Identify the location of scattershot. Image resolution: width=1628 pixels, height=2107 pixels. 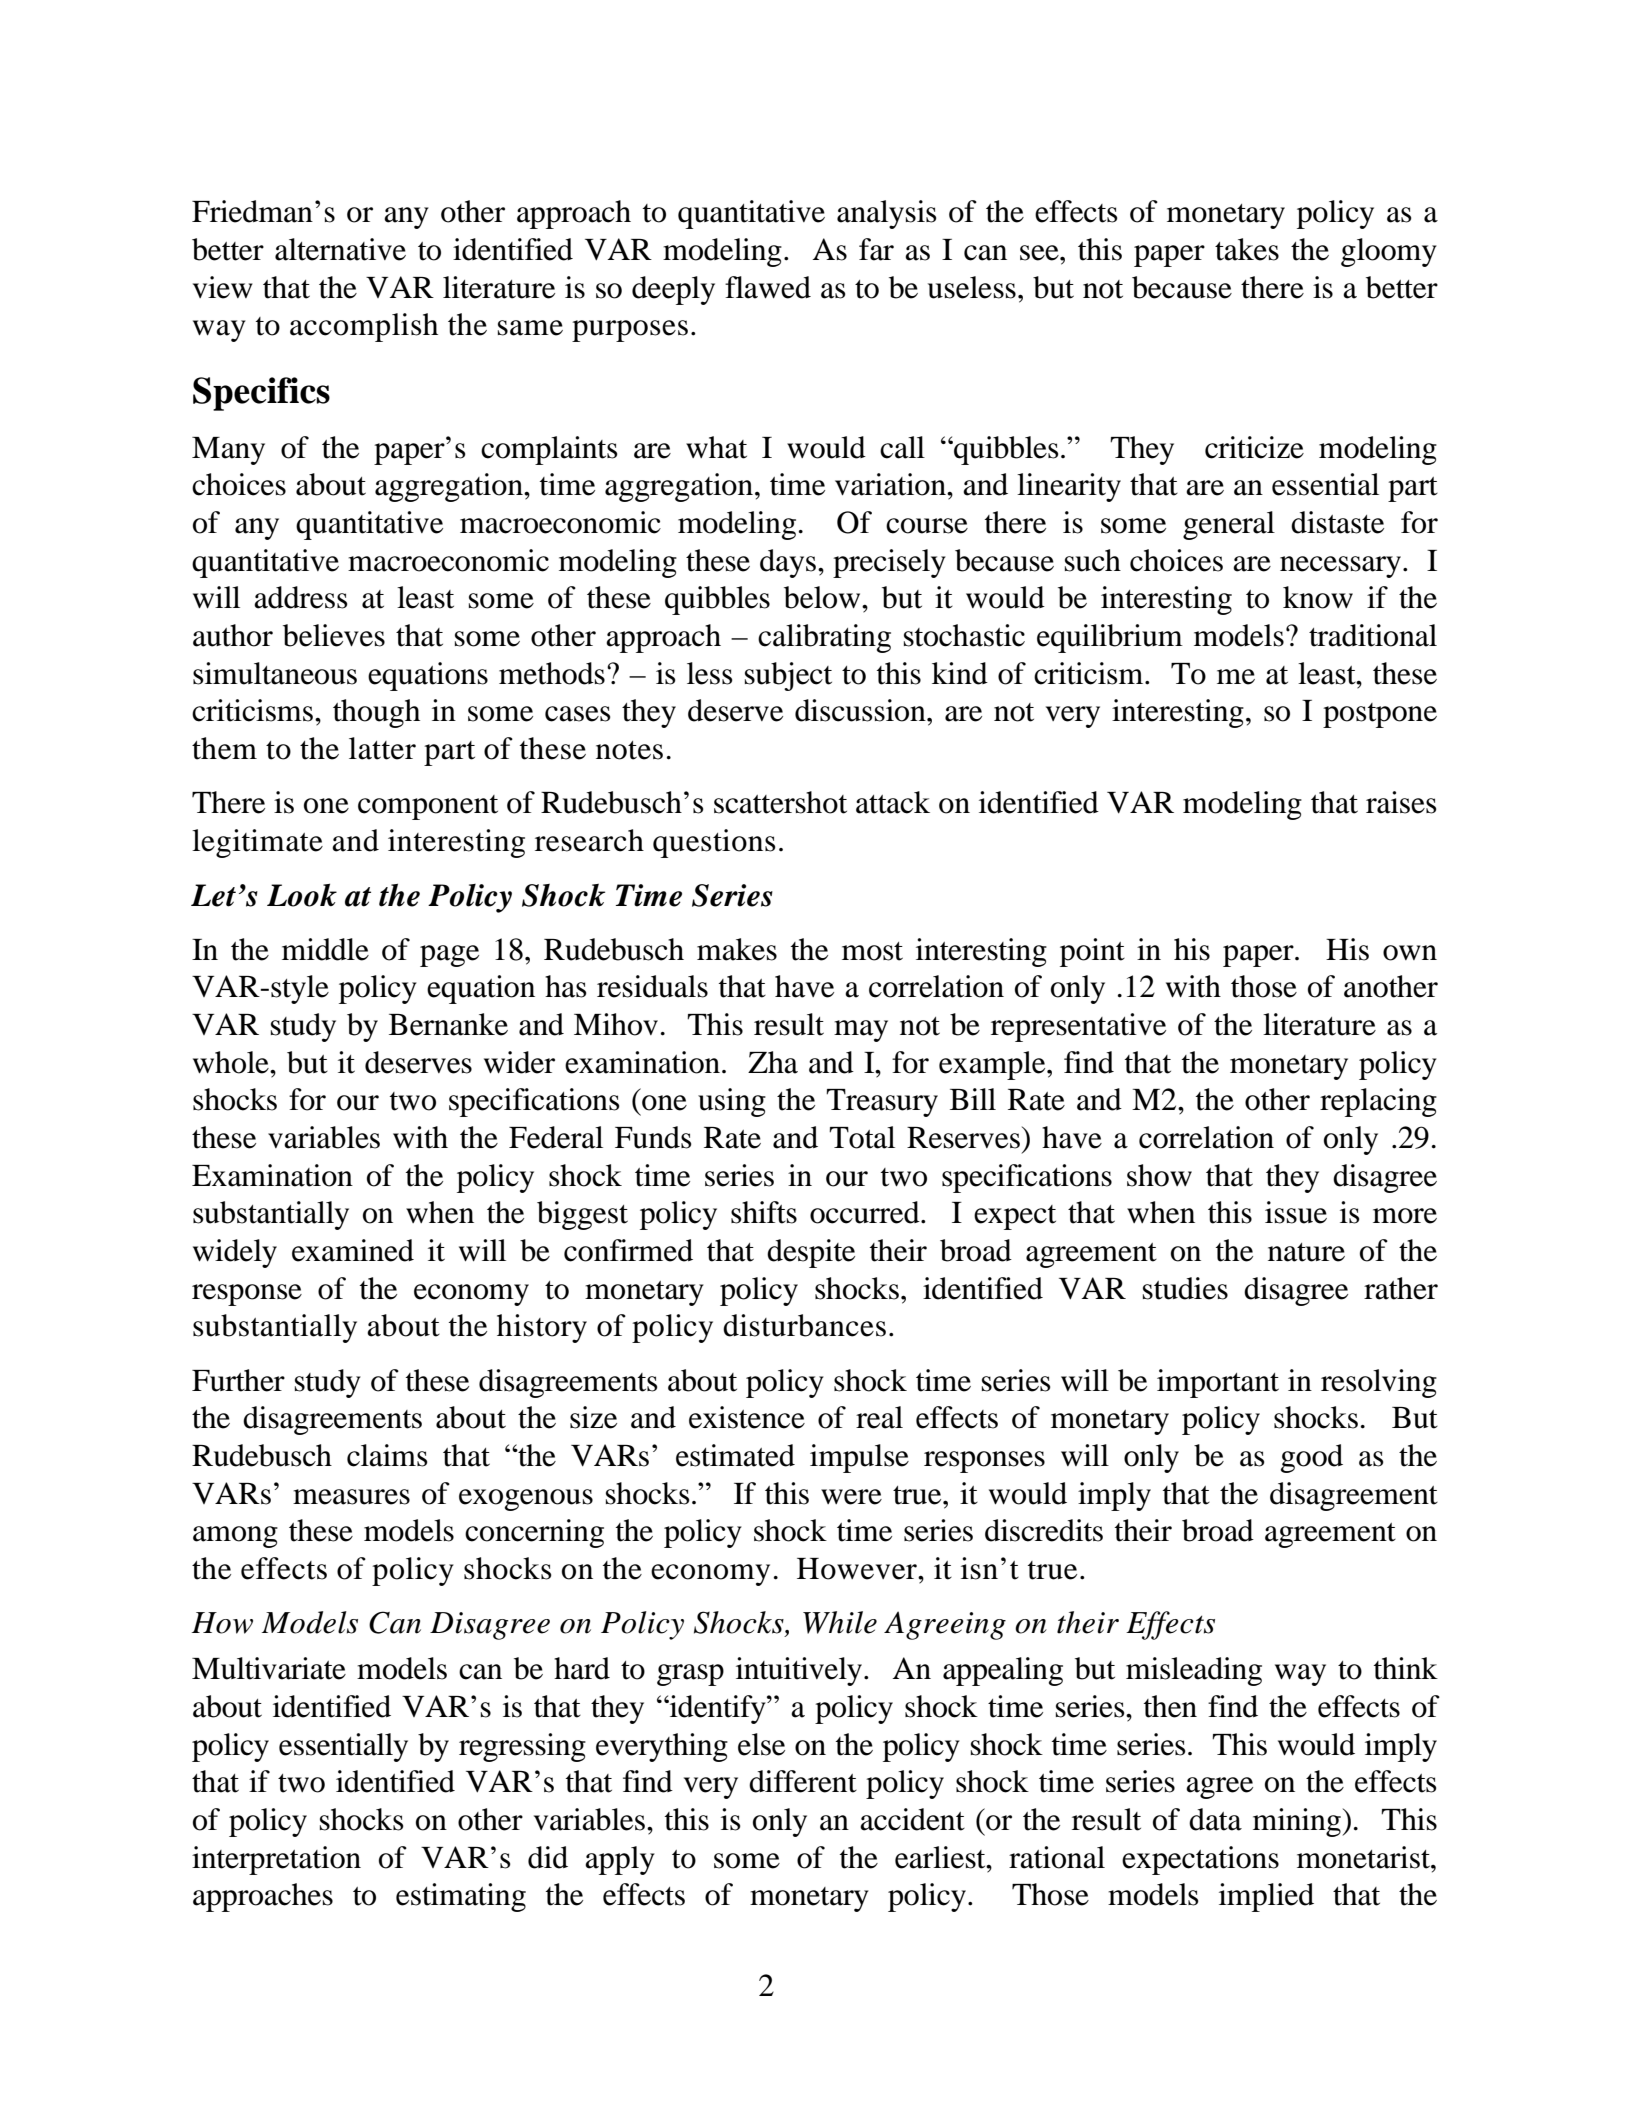
(780, 802).
